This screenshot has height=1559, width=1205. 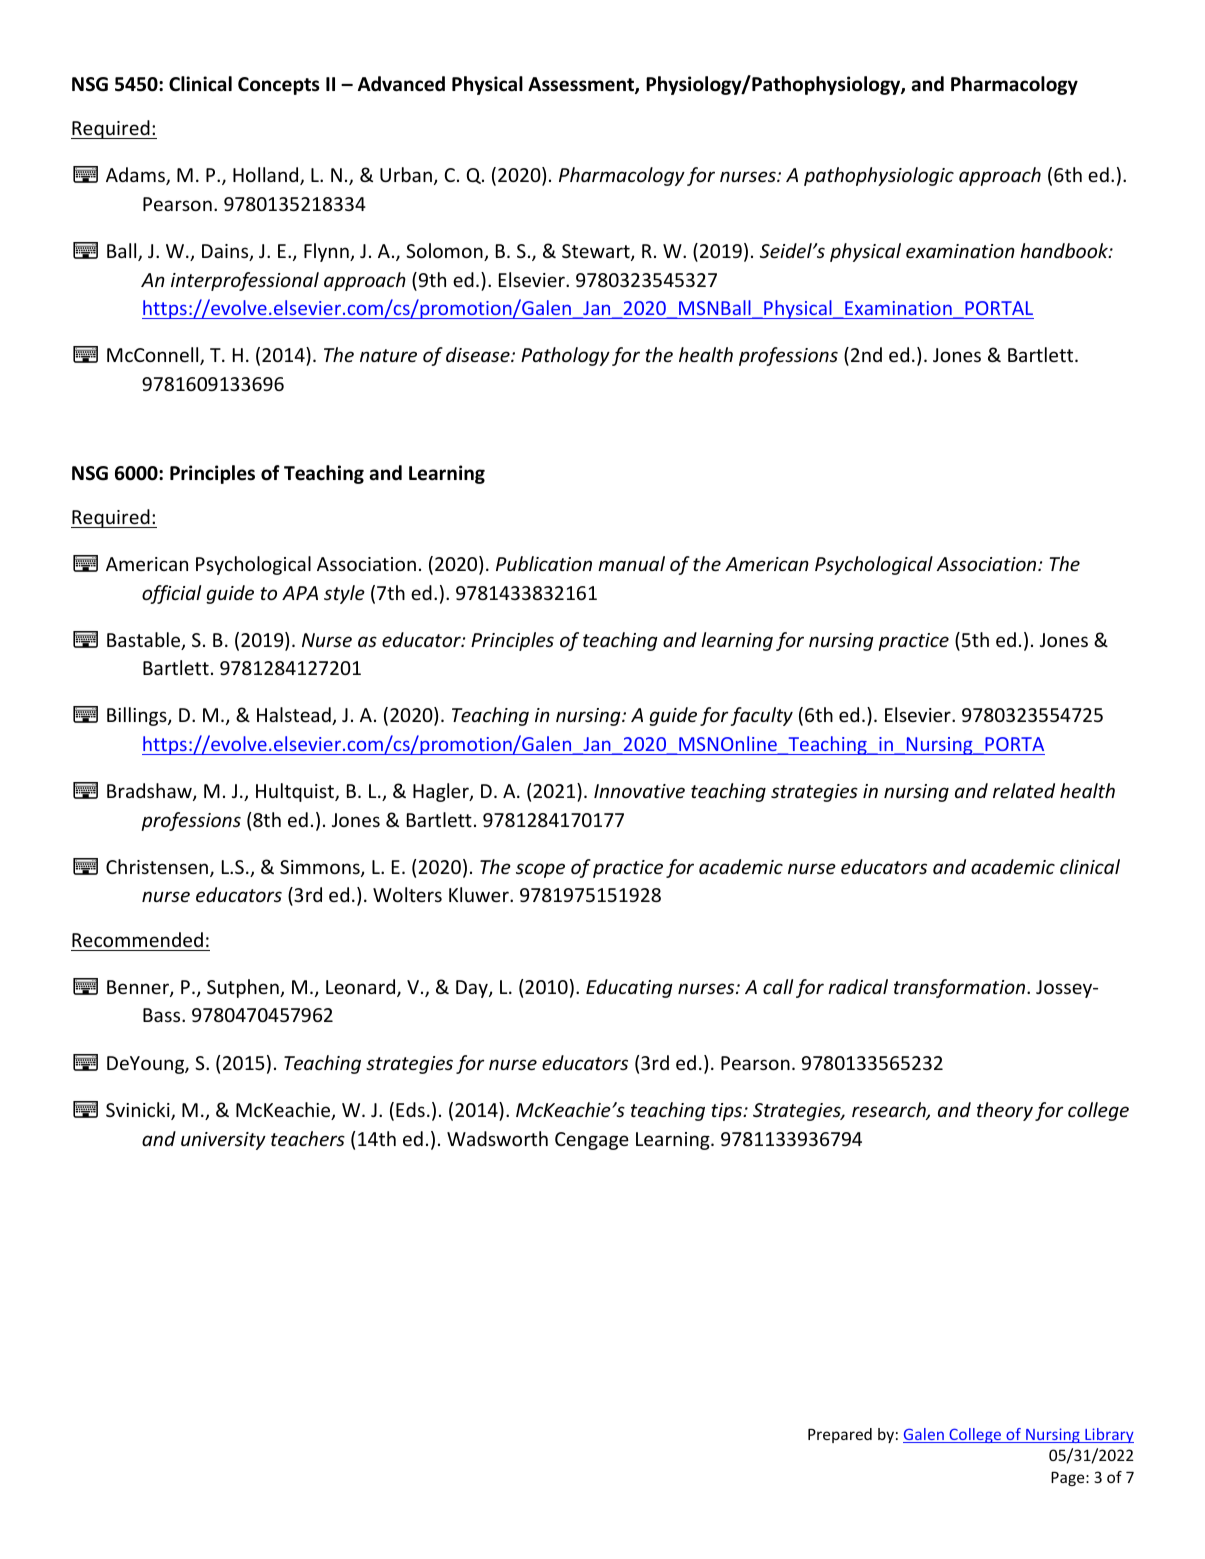 What do you see at coordinates (1108, 1435) in the screenshot?
I see `Library` at bounding box center [1108, 1435].
